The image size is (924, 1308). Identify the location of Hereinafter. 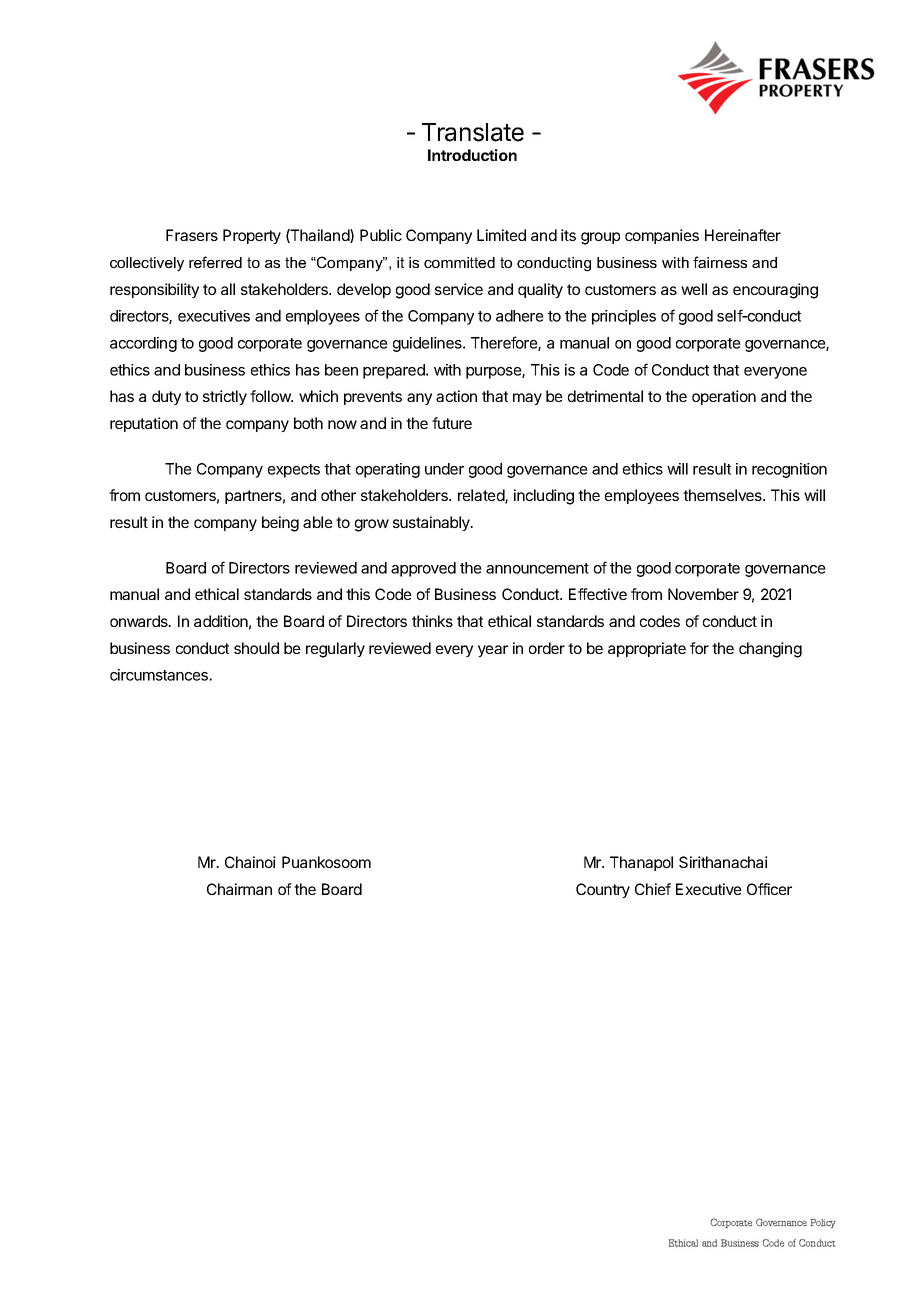
(743, 235).
